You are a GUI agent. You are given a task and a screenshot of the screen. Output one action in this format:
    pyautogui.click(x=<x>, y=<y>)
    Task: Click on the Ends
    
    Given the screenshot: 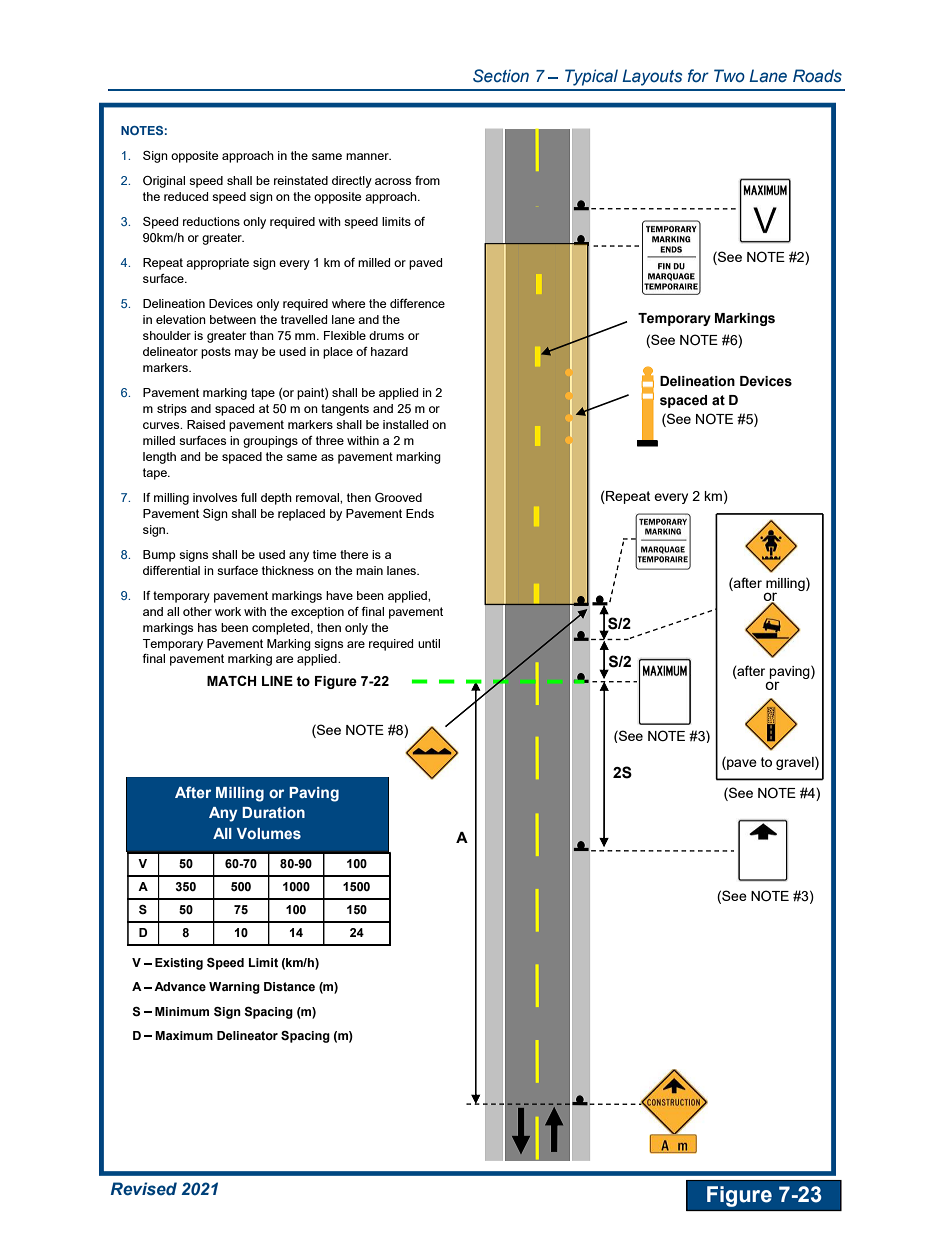 What is the action you would take?
    pyautogui.click(x=420, y=513)
